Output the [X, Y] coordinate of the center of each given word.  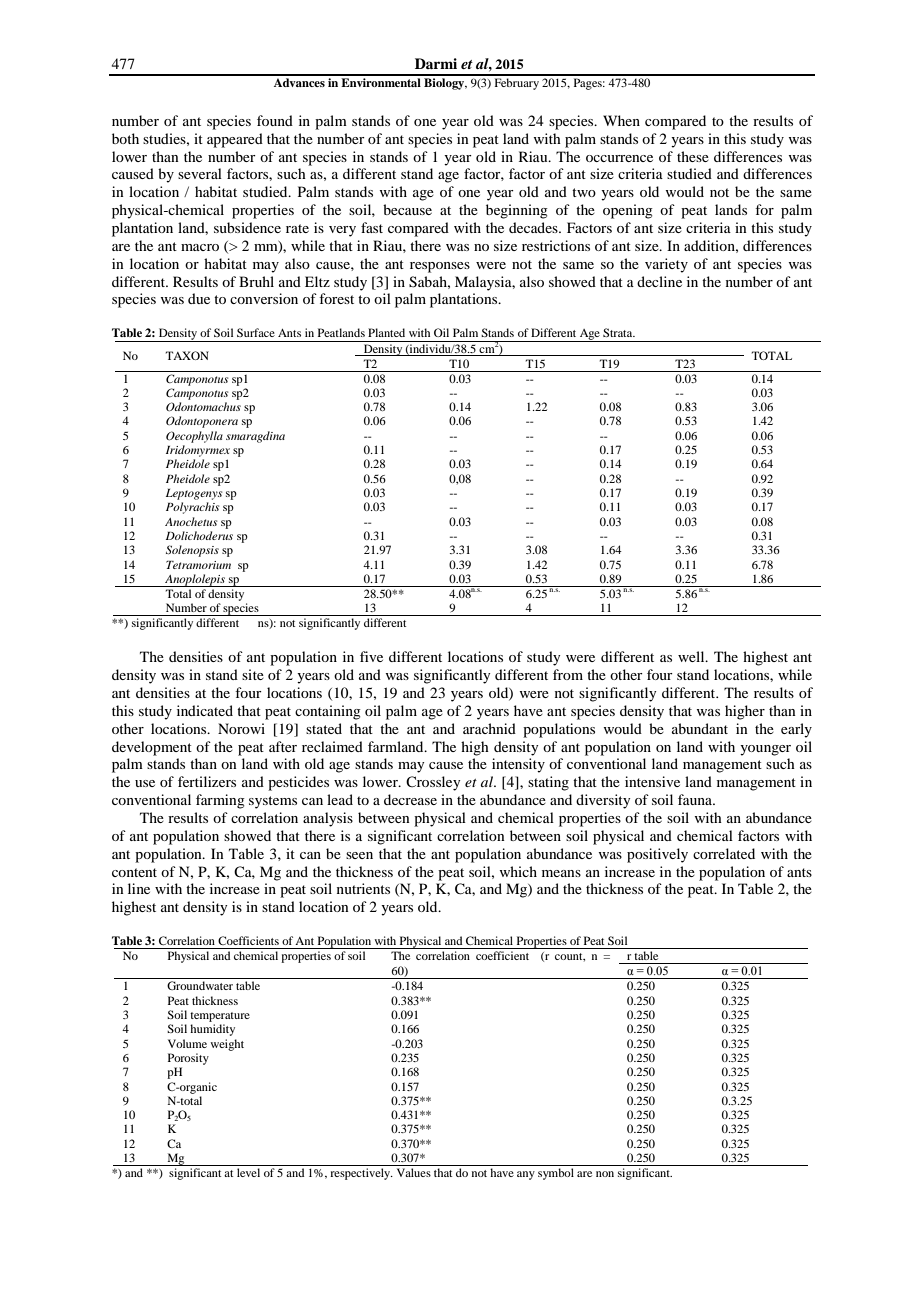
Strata [619, 332]
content [134, 872]
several [200, 173]
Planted [386, 332]
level [248, 1172]
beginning [517, 211]
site [253, 674]
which [518, 871]
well [692, 656]
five [371, 656]
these [693, 156]
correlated [724, 853]
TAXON [187, 355]
